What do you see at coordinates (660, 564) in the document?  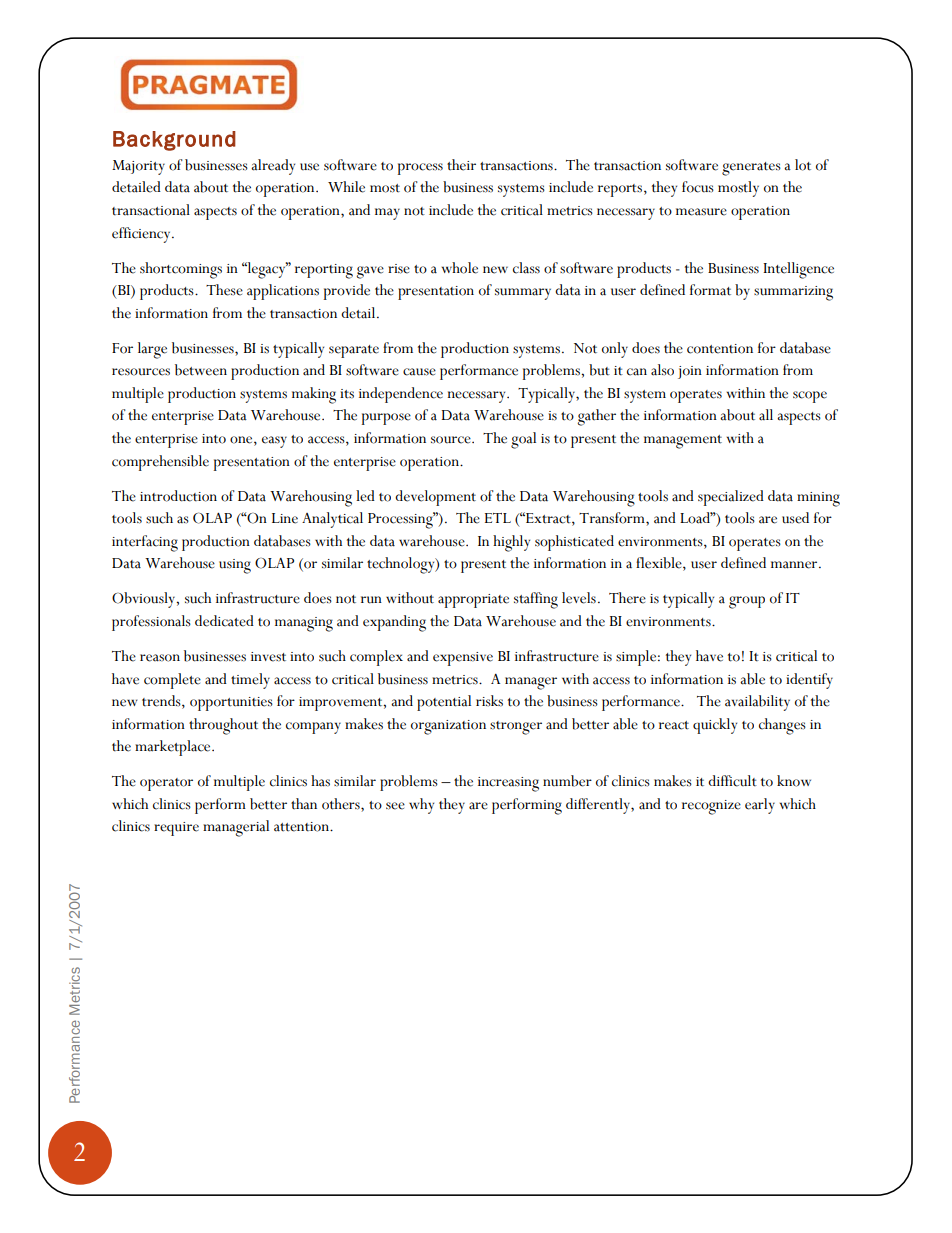 I see `flexible` at bounding box center [660, 564].
